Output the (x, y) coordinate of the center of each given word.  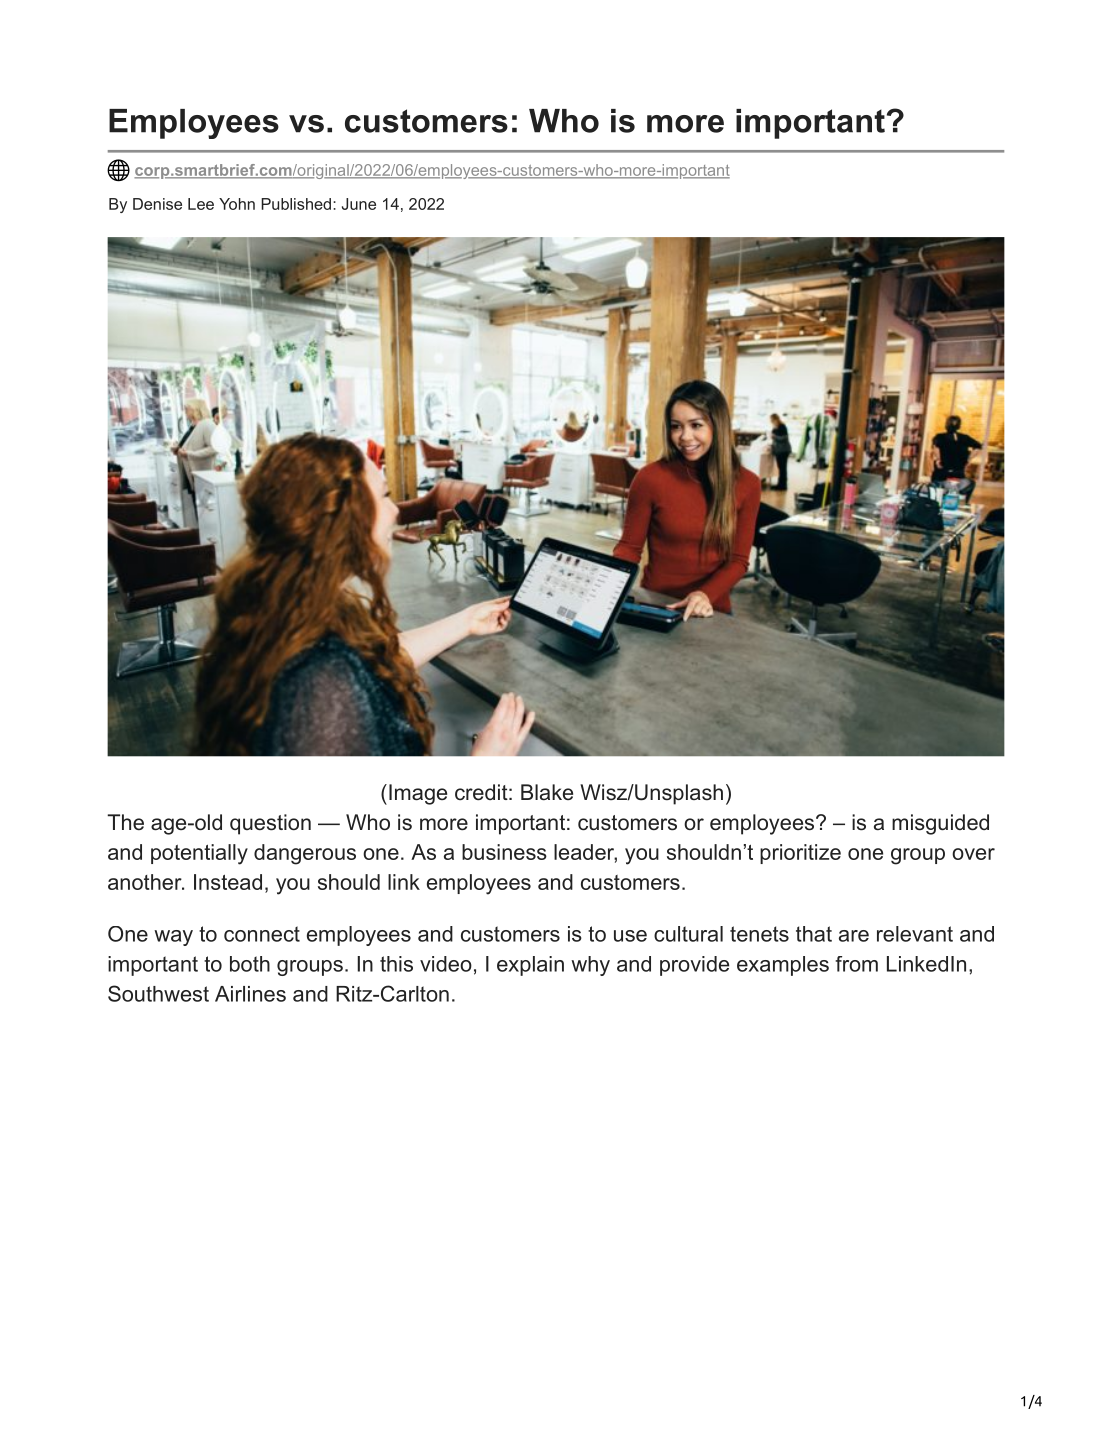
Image (418, 794)
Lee (201, 204)
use (630, 936)
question (270, 824)
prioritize (800, 854)
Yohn (237, 204)
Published (296, 204)
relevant (915, 934)
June (359, 204)
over (973, 854)
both (250, 964)
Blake (547, 792)
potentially (199, 854)
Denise (157, 204)
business (504, 852)
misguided (940, 824)
